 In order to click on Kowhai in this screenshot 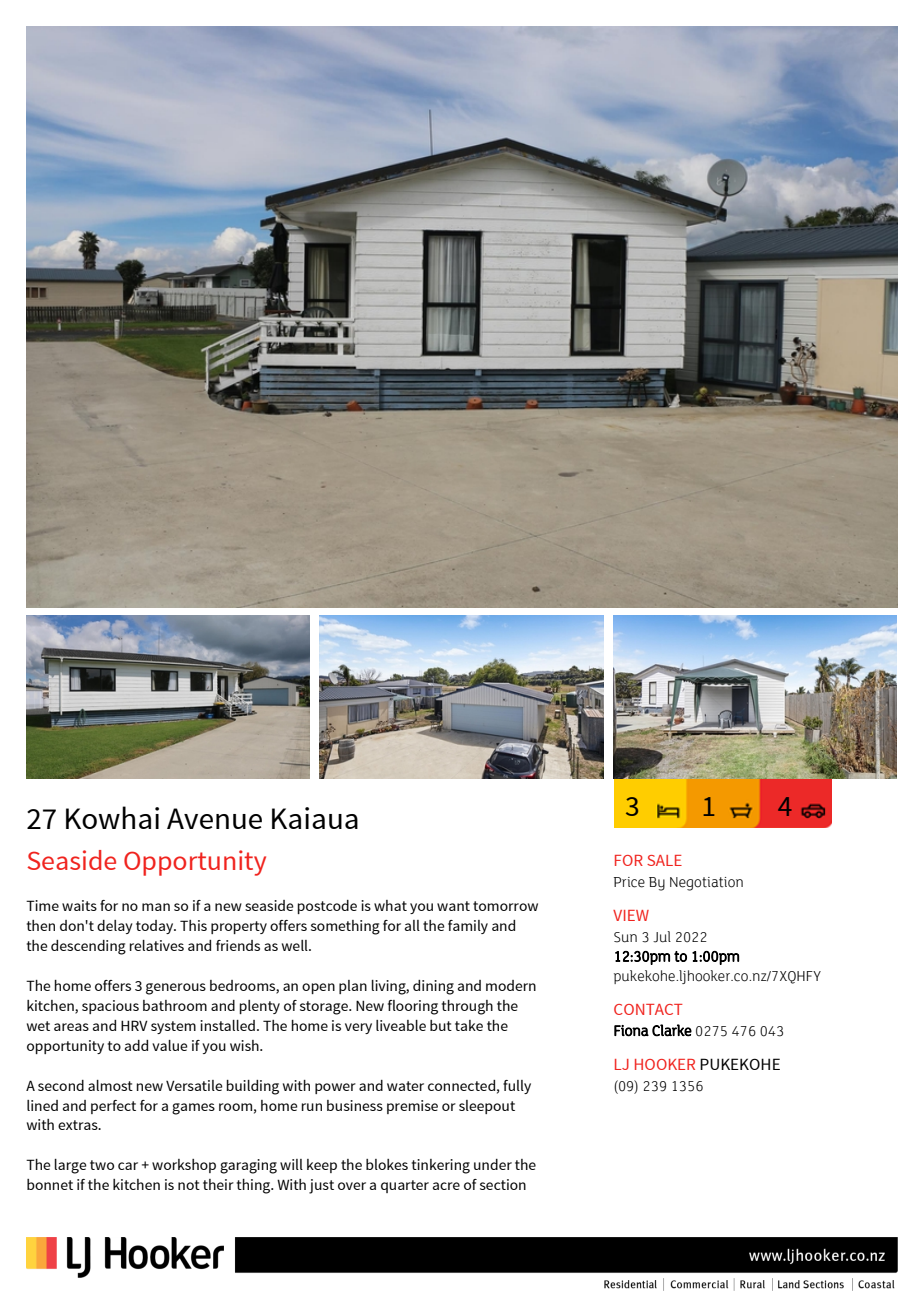, I will do `click(112, 817)`.
